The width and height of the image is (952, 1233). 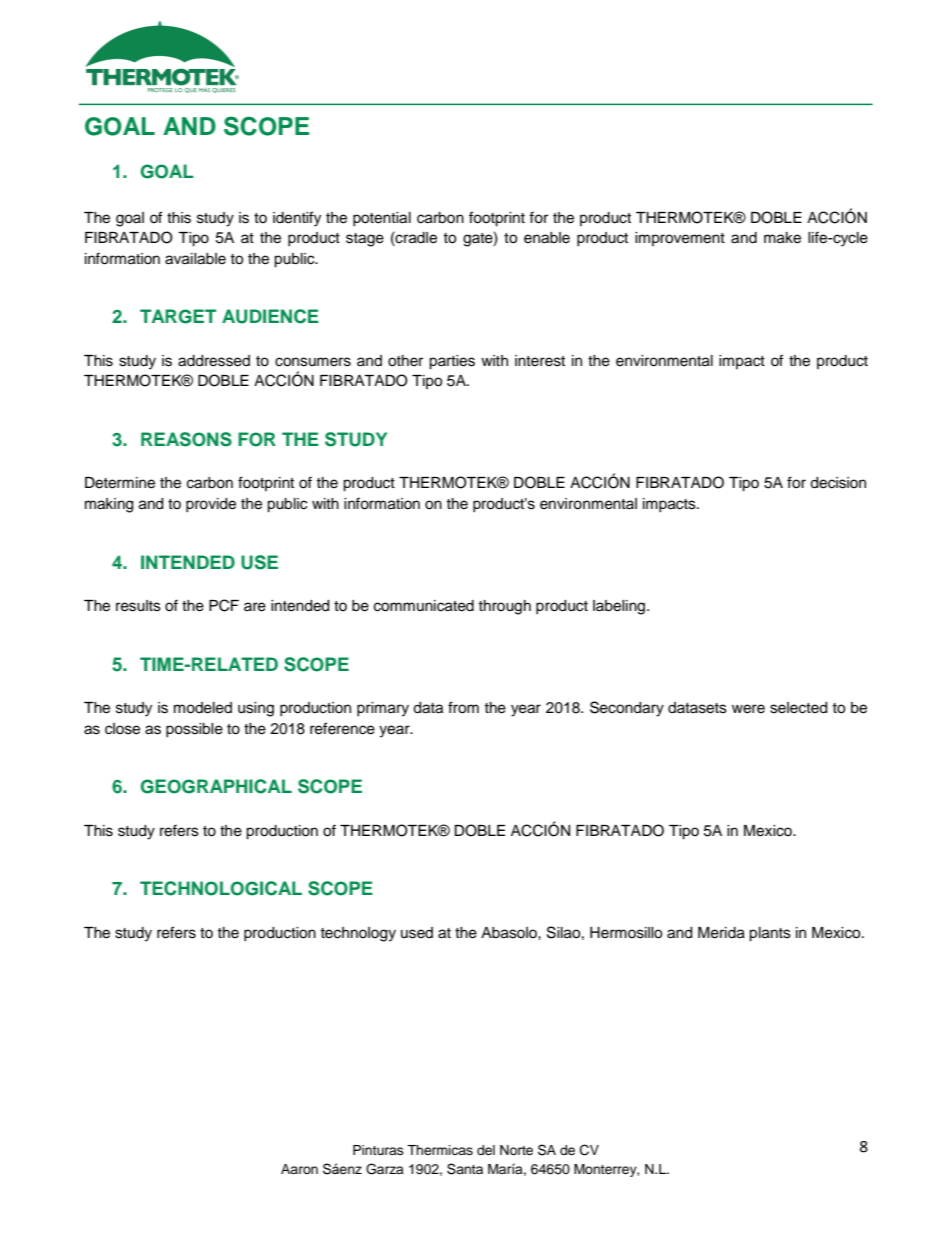 I want to click on modeled, so click(x=203, y=708).
